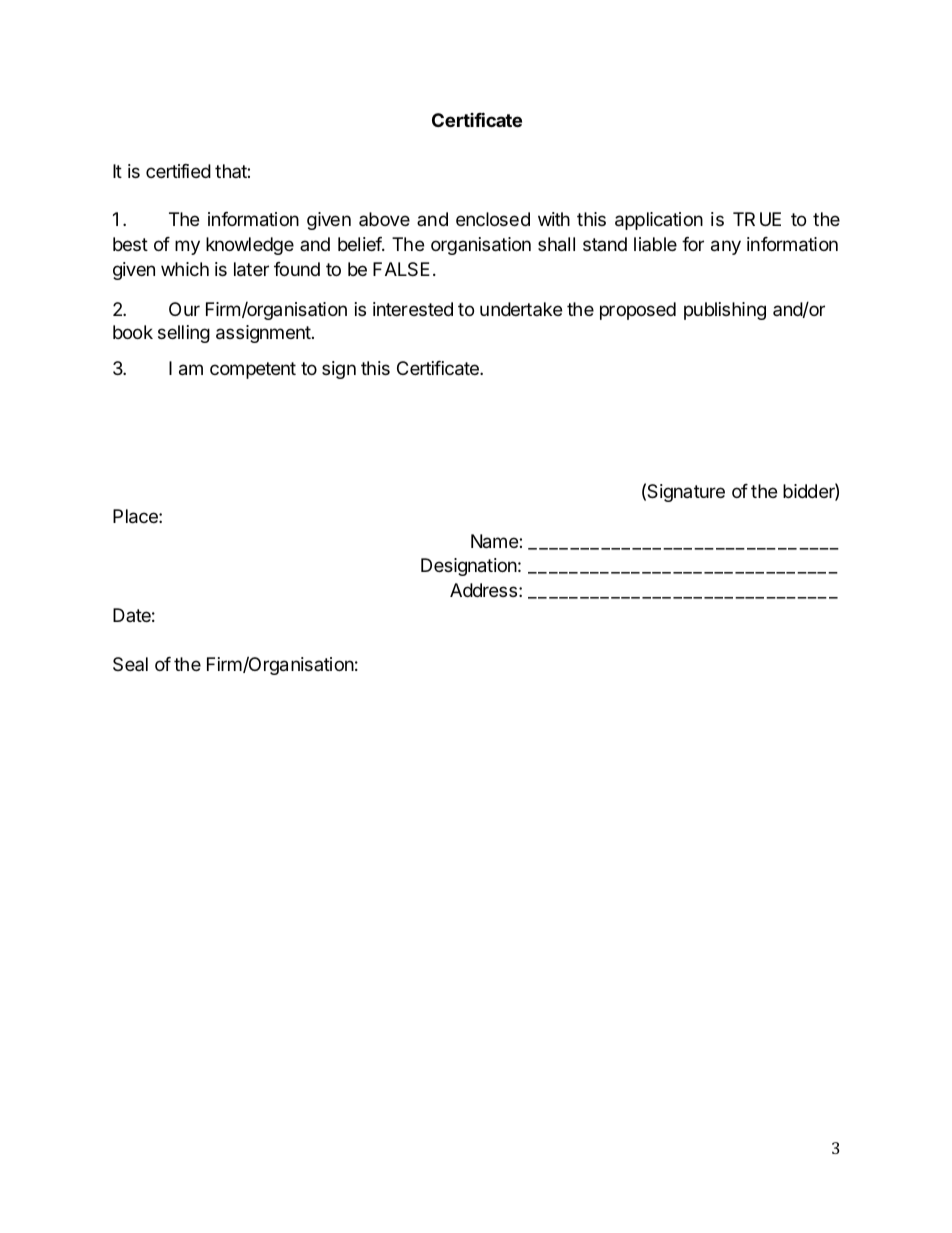 Image resolution: width=952 pixels, height=1233 pixels. I want to click on Seal, so click(130, 664).
